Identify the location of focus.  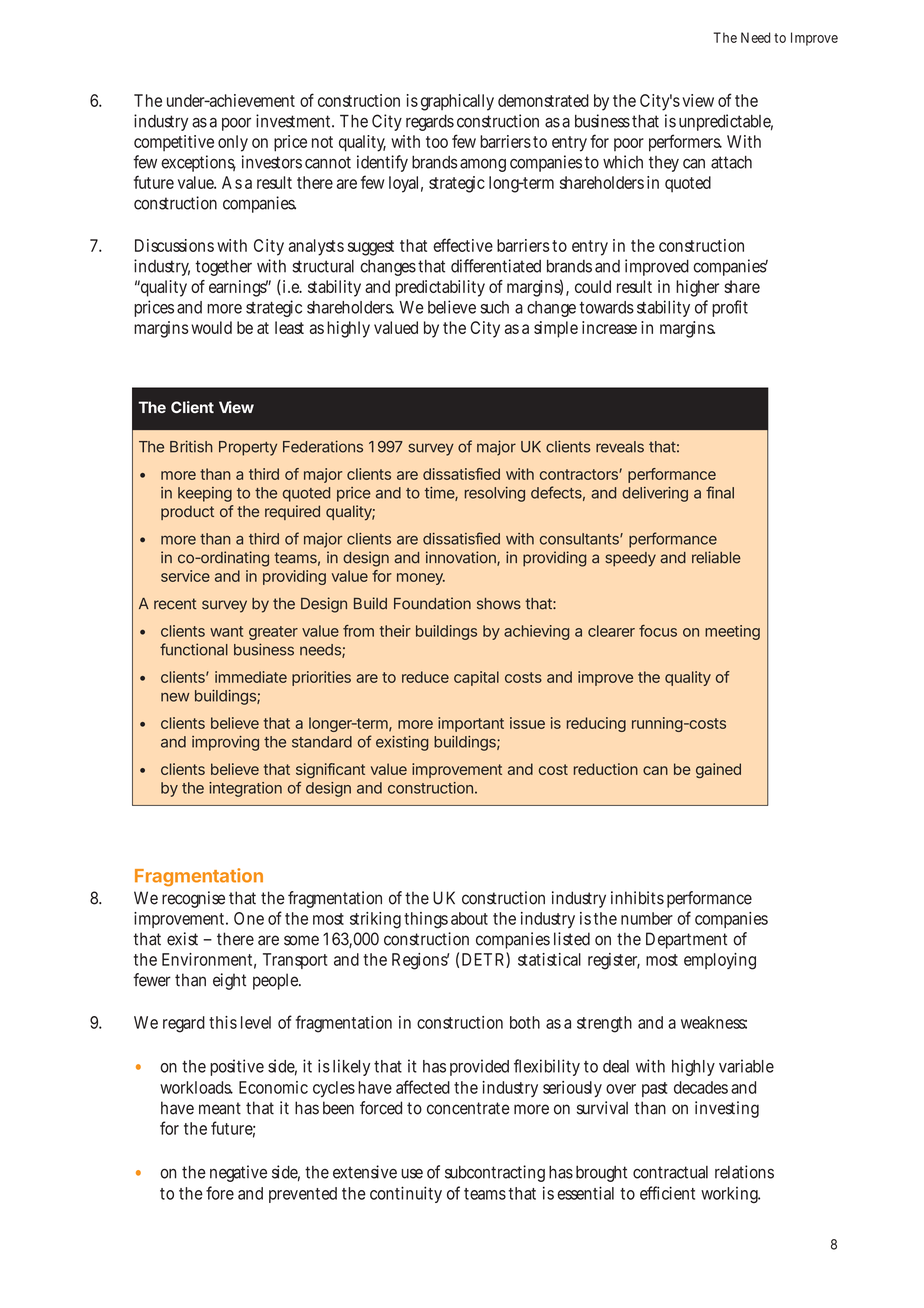
(658, 631).
